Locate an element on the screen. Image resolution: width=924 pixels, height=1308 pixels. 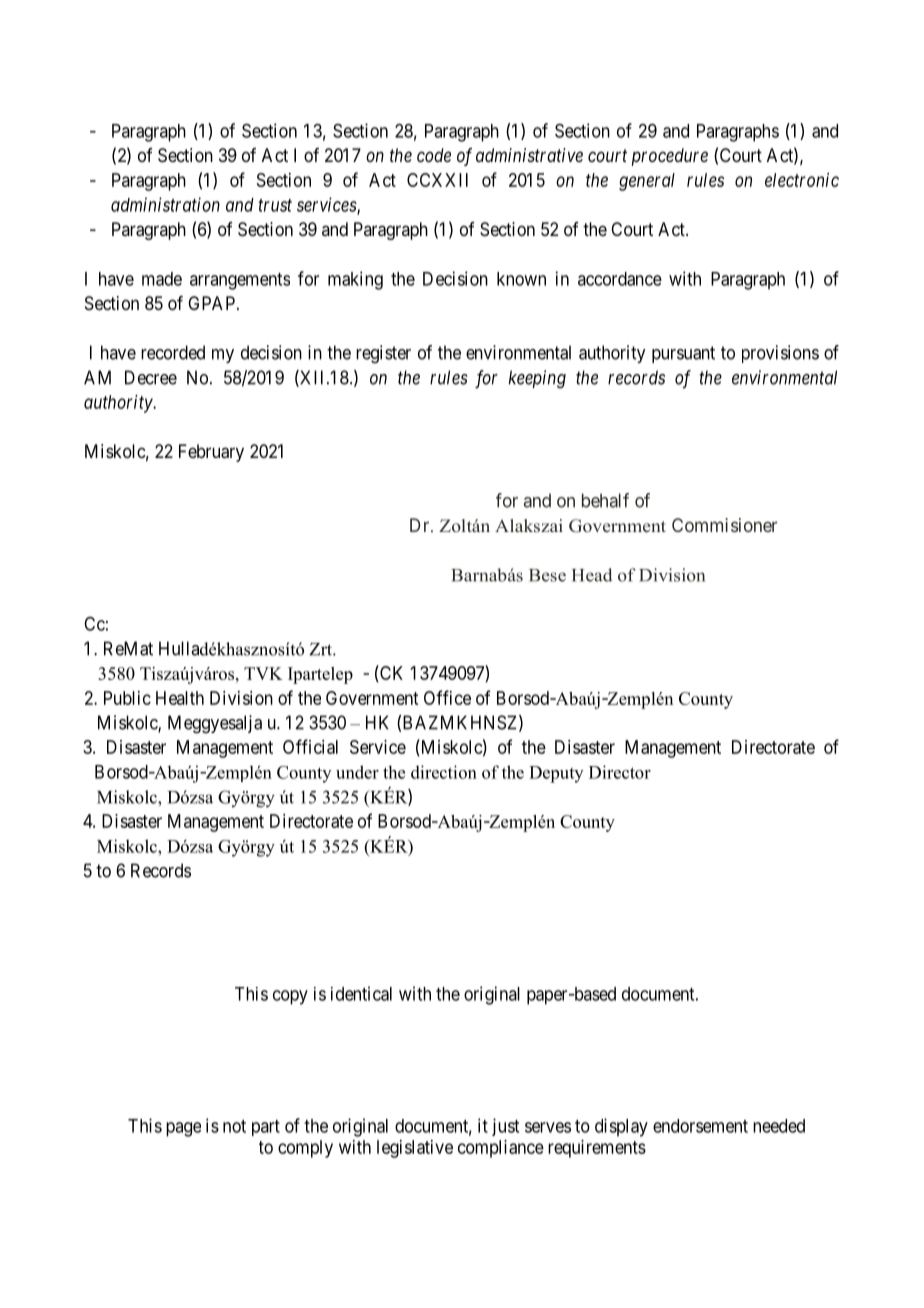
Official is located at coordinates (310, 746).
